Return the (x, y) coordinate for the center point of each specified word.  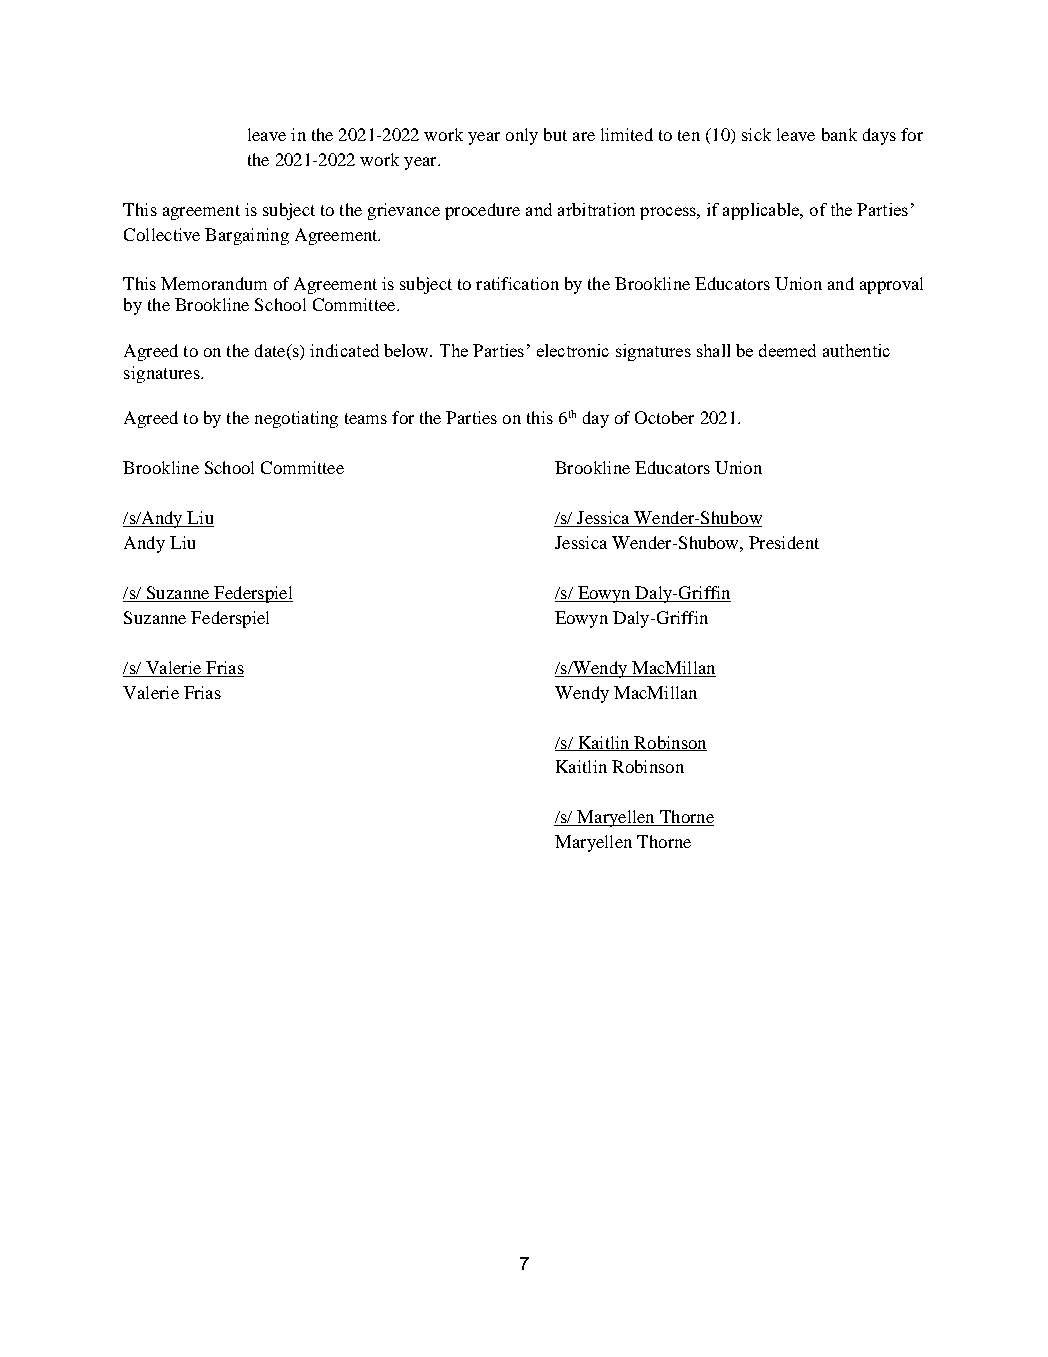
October (664, 417)
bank (839, 134)
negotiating (296, 419)
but (555, 134)
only (522, 136)
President (784, 542)
